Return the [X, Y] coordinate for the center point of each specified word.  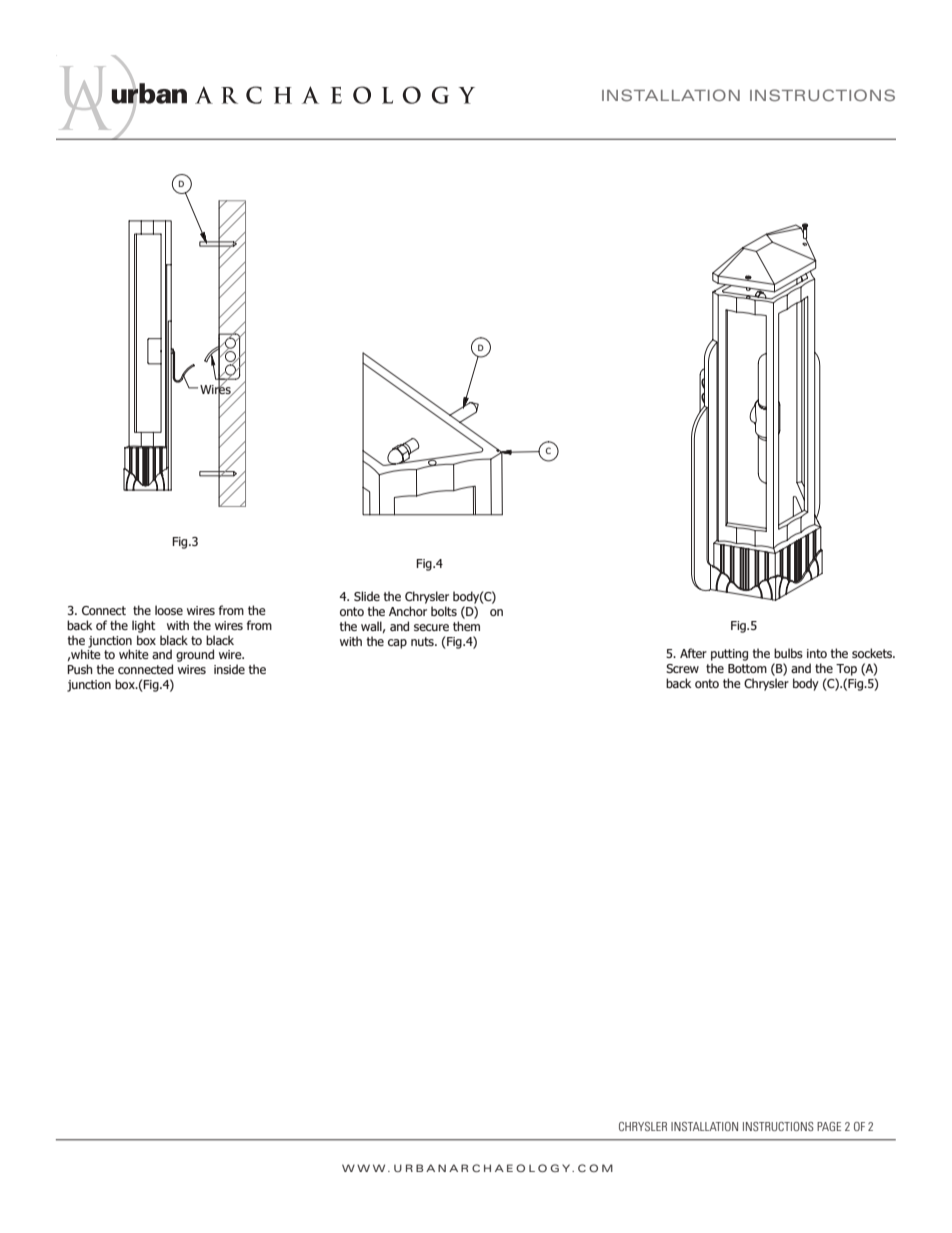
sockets [873, 653]
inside [229, 669]
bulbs [788, 653]
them [466, 626]
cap [397, 644]
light [144, 626]
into [817, 653]
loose [169, 610]
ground [195, 655]
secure [431, 627]
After [693, 653]
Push [80, 669]
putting [729, 655]
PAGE [829, 1126]
